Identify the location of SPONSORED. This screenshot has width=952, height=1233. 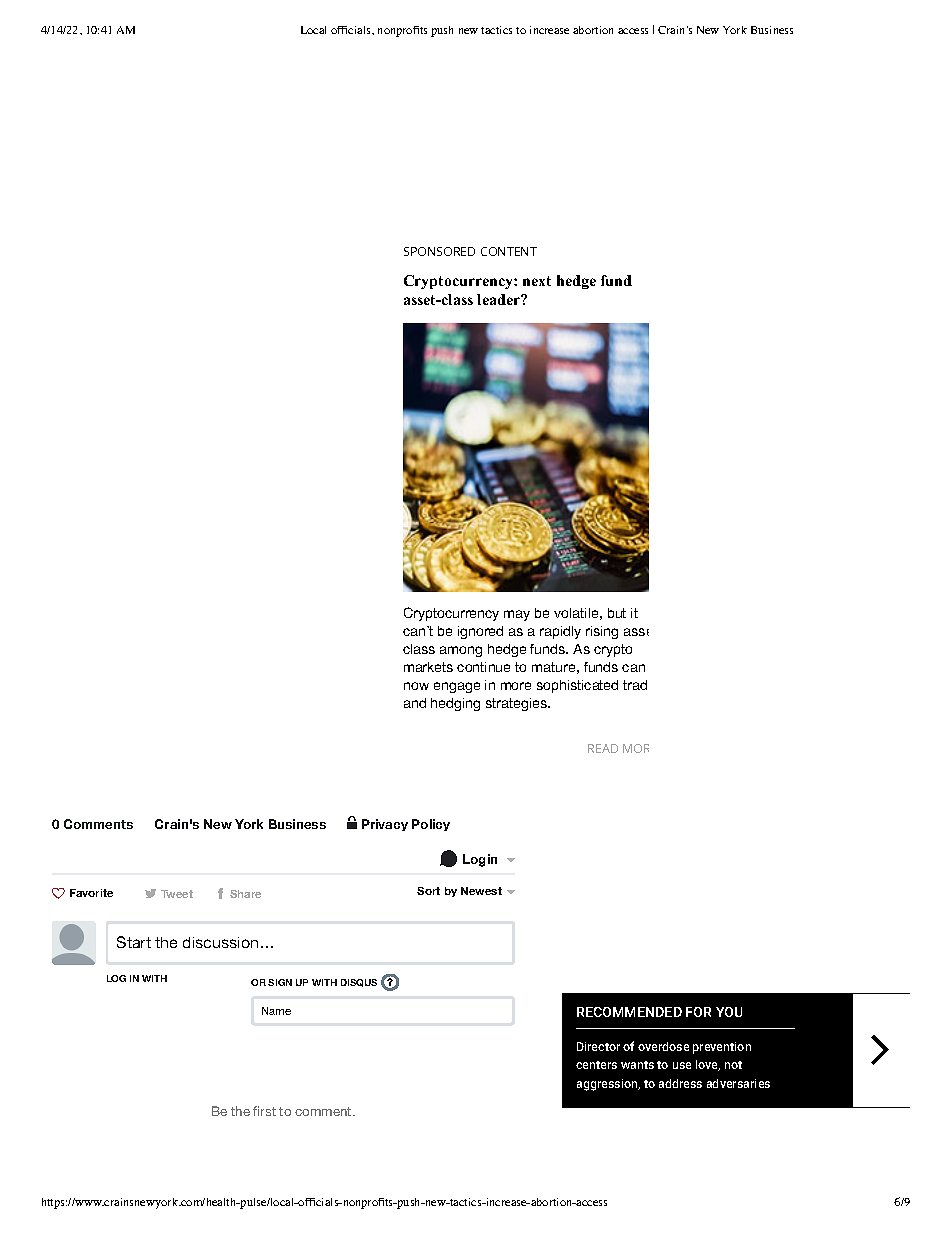
(439, 251).
